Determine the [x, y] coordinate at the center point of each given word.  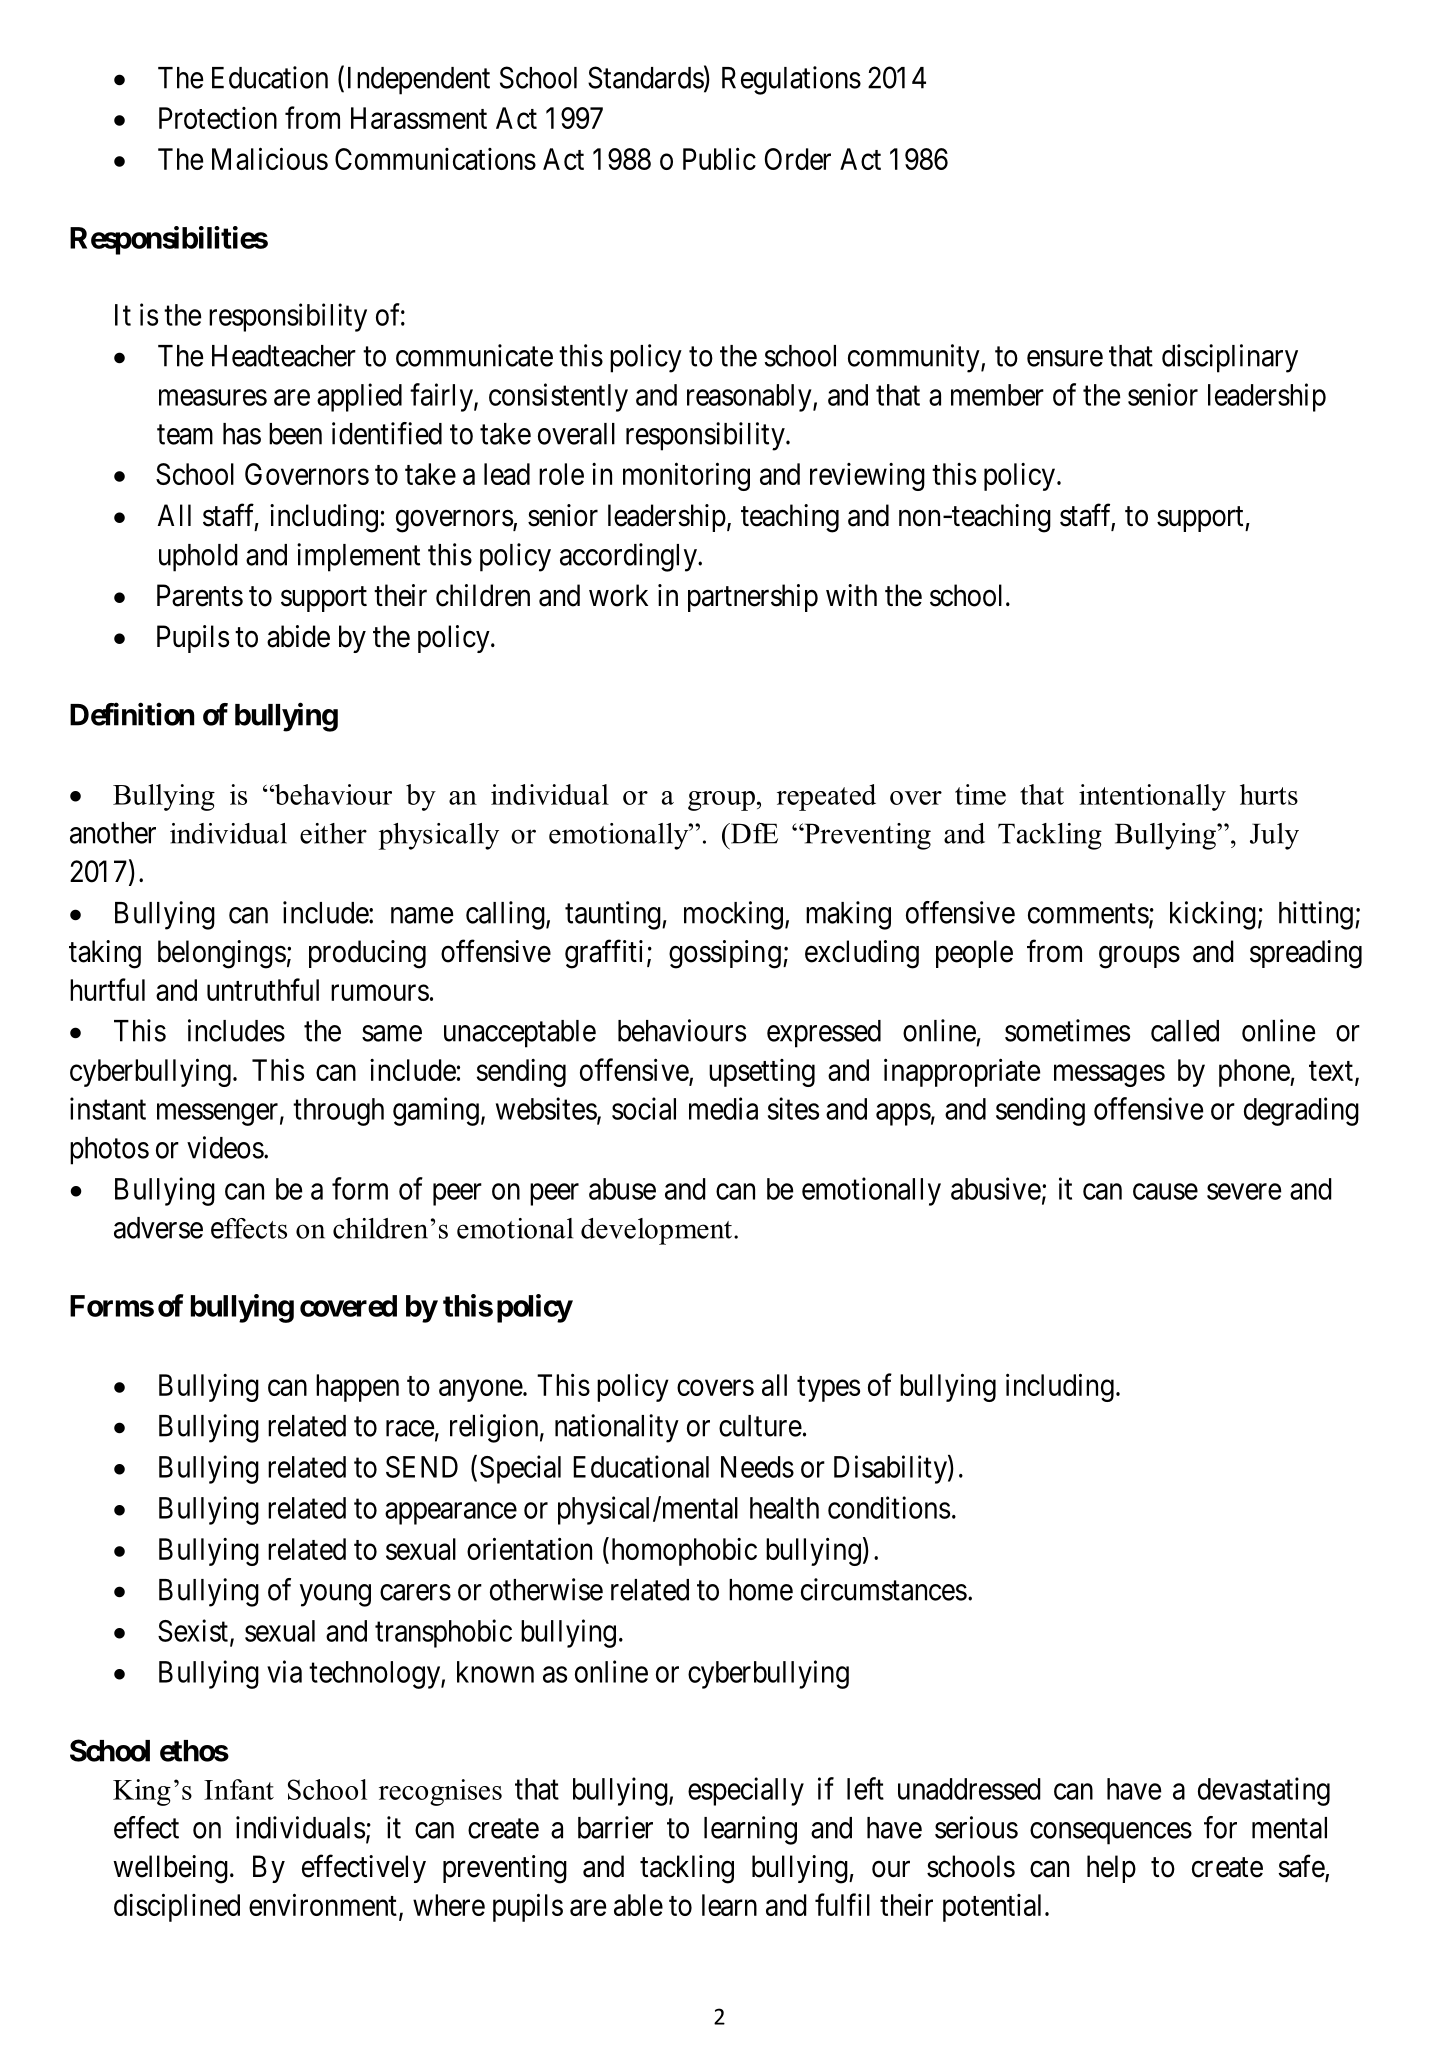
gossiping [725, 954]
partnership [753, 598]
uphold [198, 558]
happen [357, 1388]
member [997, 395]
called [1185, 1031]
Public [719, 158]
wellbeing [170, 1869]
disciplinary [1230, 358]
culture [760, 1426]
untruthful [263, 989]
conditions [889, 1507]
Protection [218, 118]
